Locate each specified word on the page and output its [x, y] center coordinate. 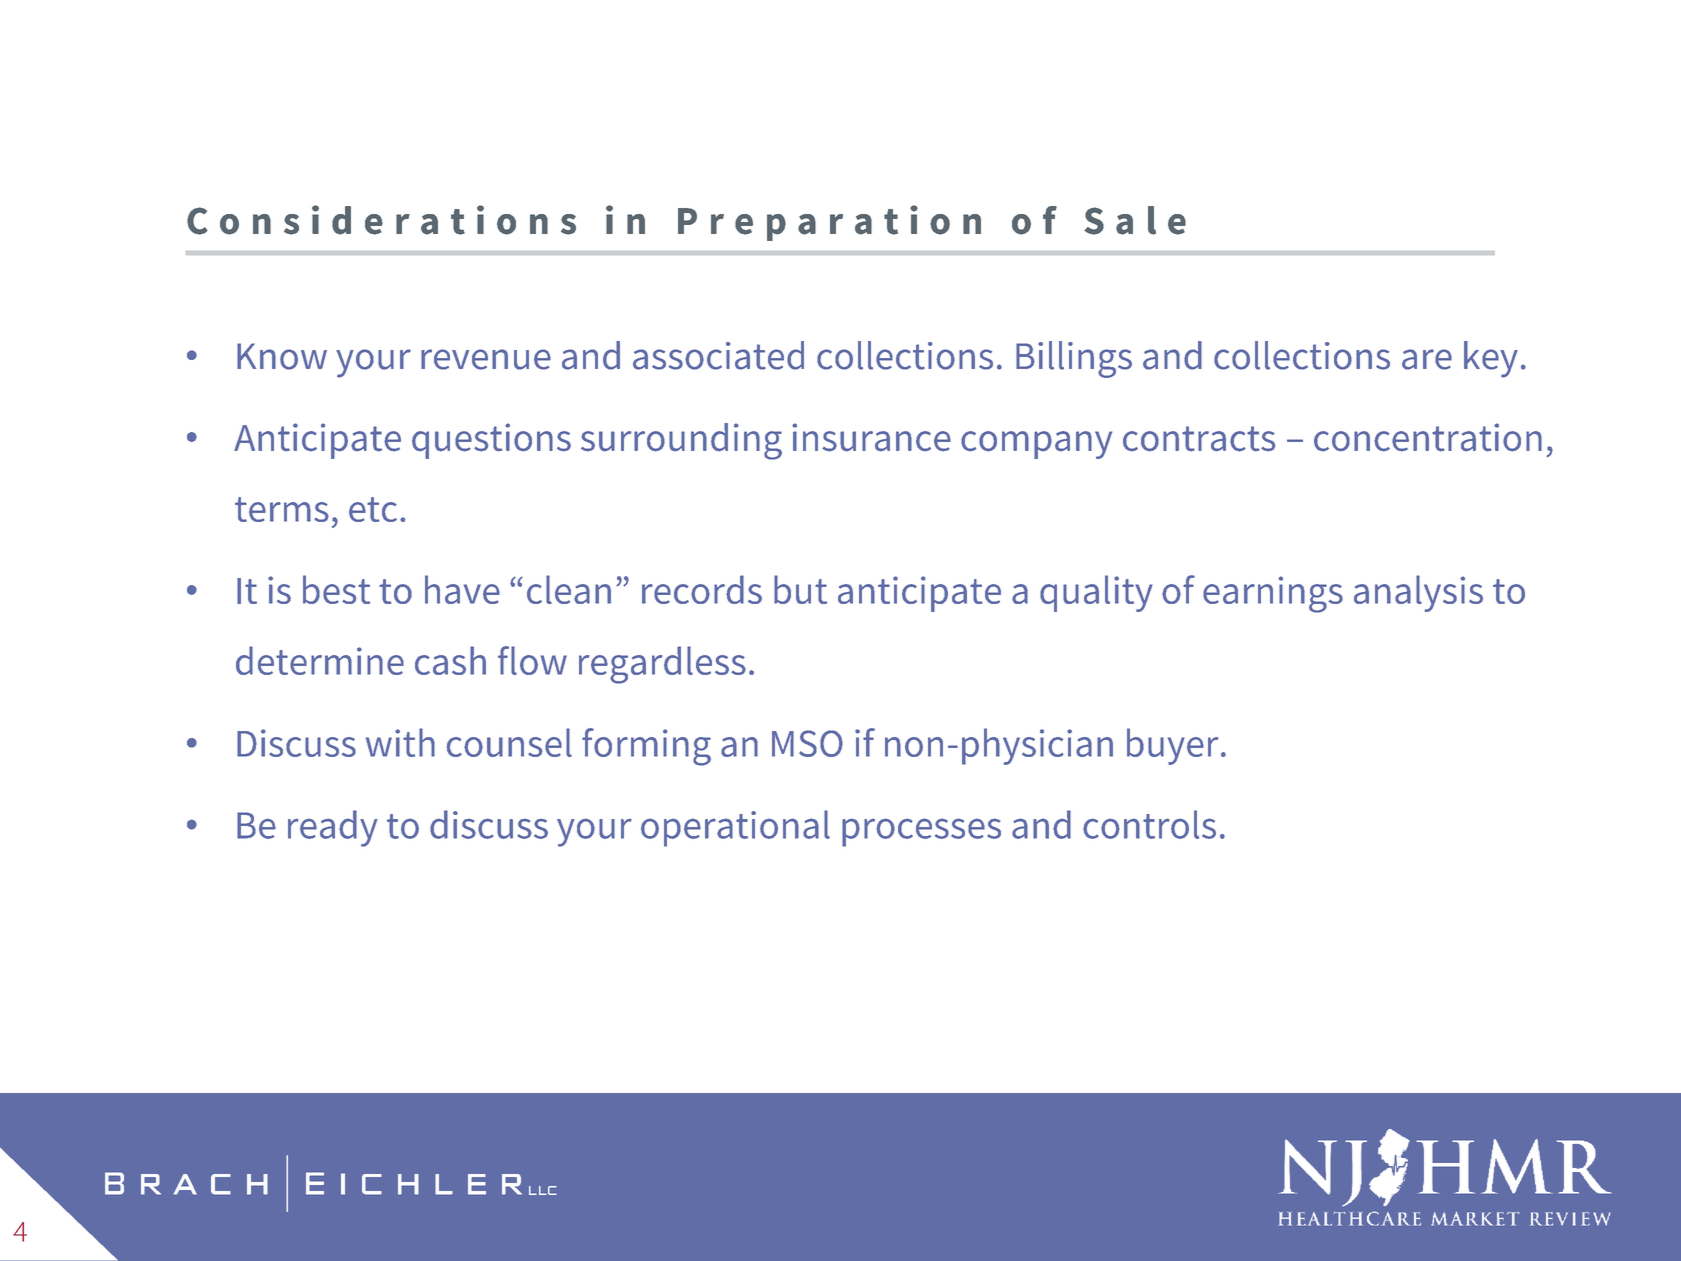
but [800, 589]
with [400, 742]
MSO [807, 743]
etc [373, 509]
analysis [1418, 593]
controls [1149, 824]
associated [718, 355]
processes [921, 832]
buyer [1172, 746]
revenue [486, 359]
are [1427, 359]
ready [333, 828]
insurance [871, 437]
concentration [1428, 437]
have [462, 589]
